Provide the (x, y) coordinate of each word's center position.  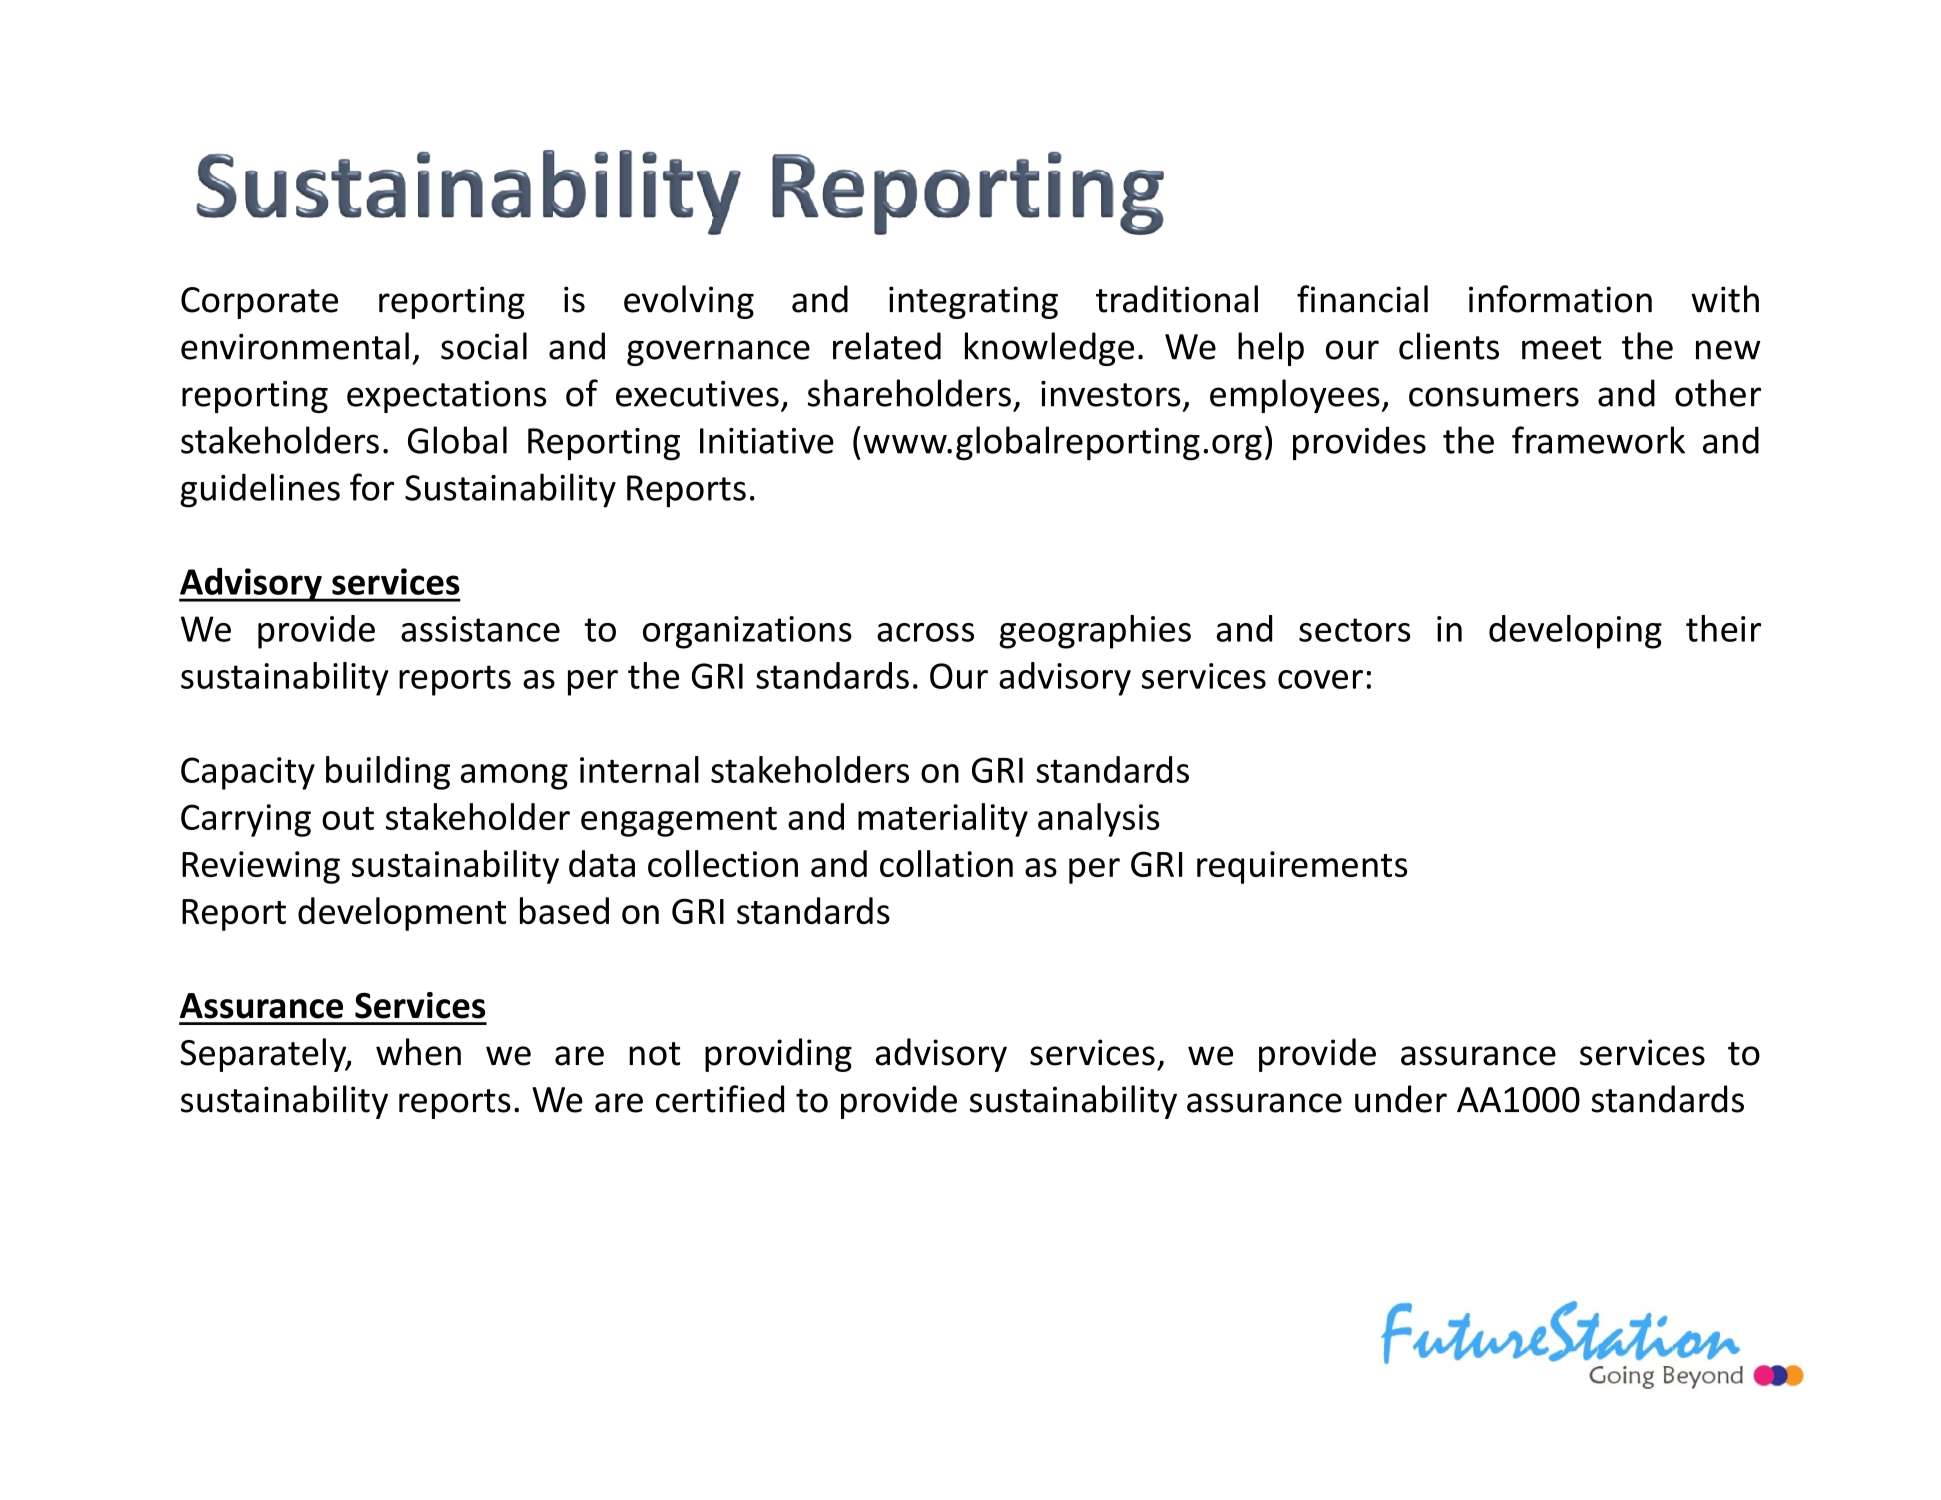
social (484, 346)
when (418, 1052)
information (1560, 299)
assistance (480, 629)
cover (1320, 679)
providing (778, 1055)
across (925, 632)
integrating (973, 302)
